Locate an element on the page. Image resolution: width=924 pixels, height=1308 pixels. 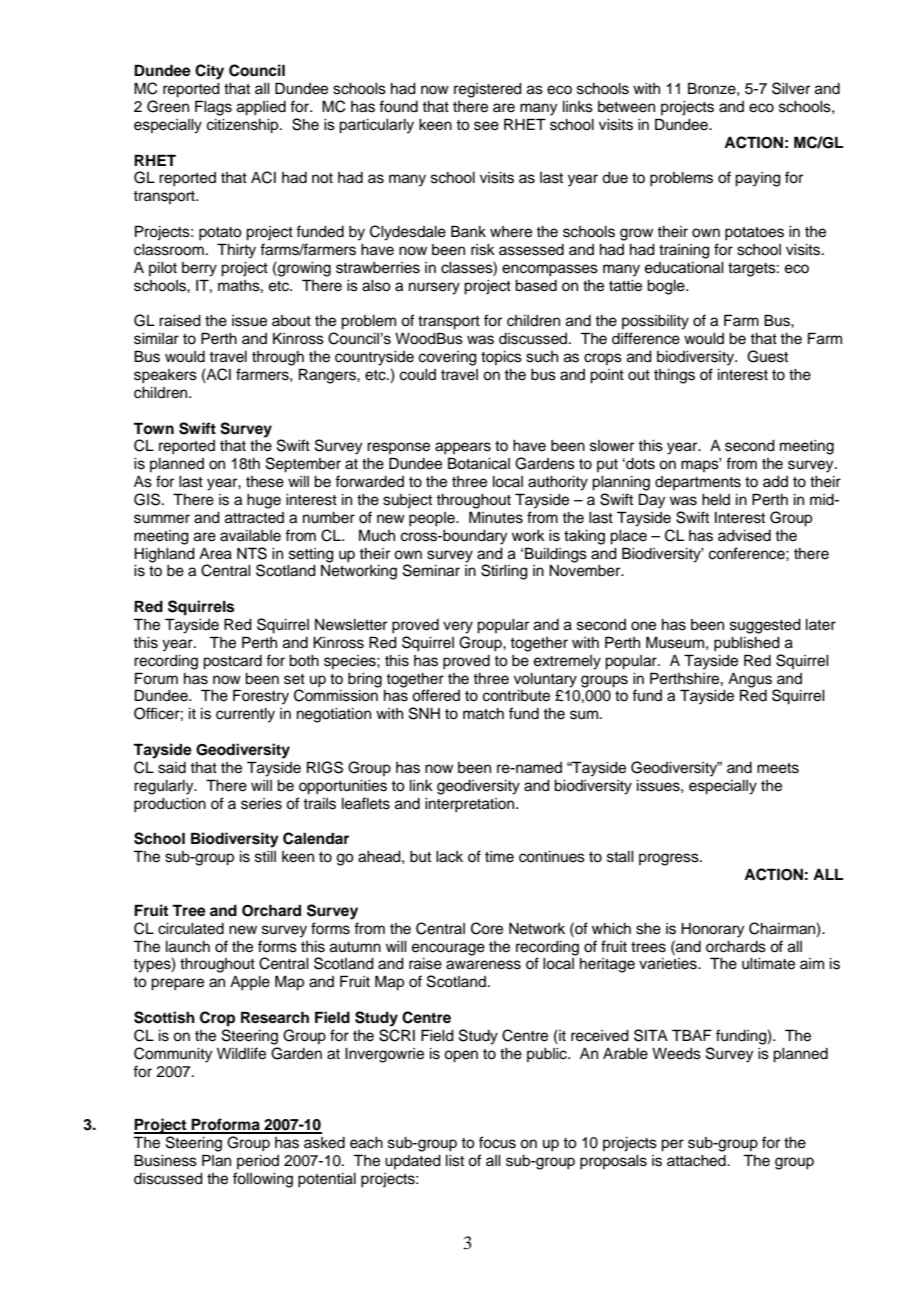
circulated is located at coordinates (191, 929).
